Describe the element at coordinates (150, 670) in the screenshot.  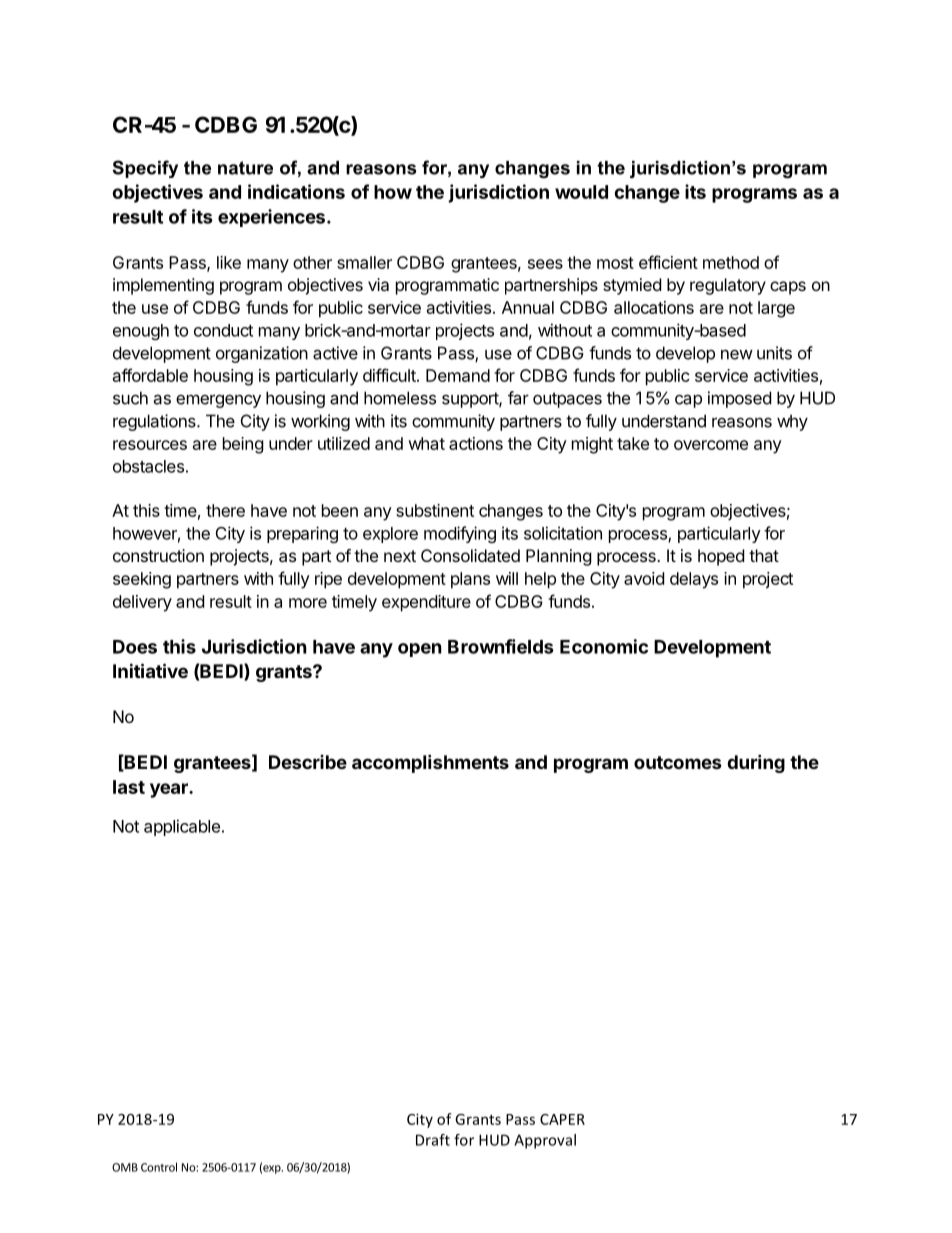
I see `Initiative` at that location.
